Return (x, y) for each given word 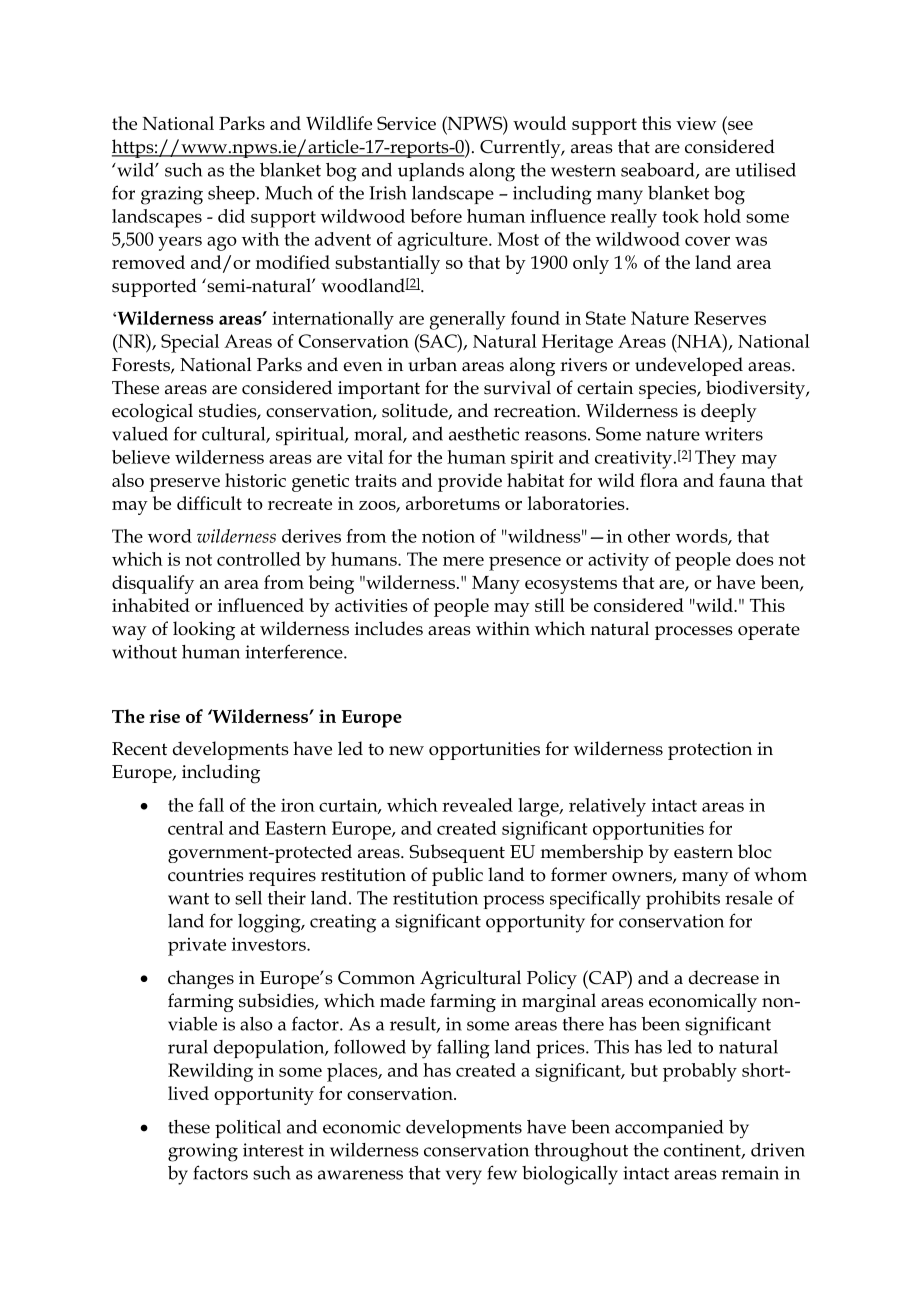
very (464, 1177)
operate (769, 631)
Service (406, 123)
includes (389, 628)
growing (203, 1152)
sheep (231, 195)
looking (204, 630)
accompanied (669, 1129)
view (696, 123)
